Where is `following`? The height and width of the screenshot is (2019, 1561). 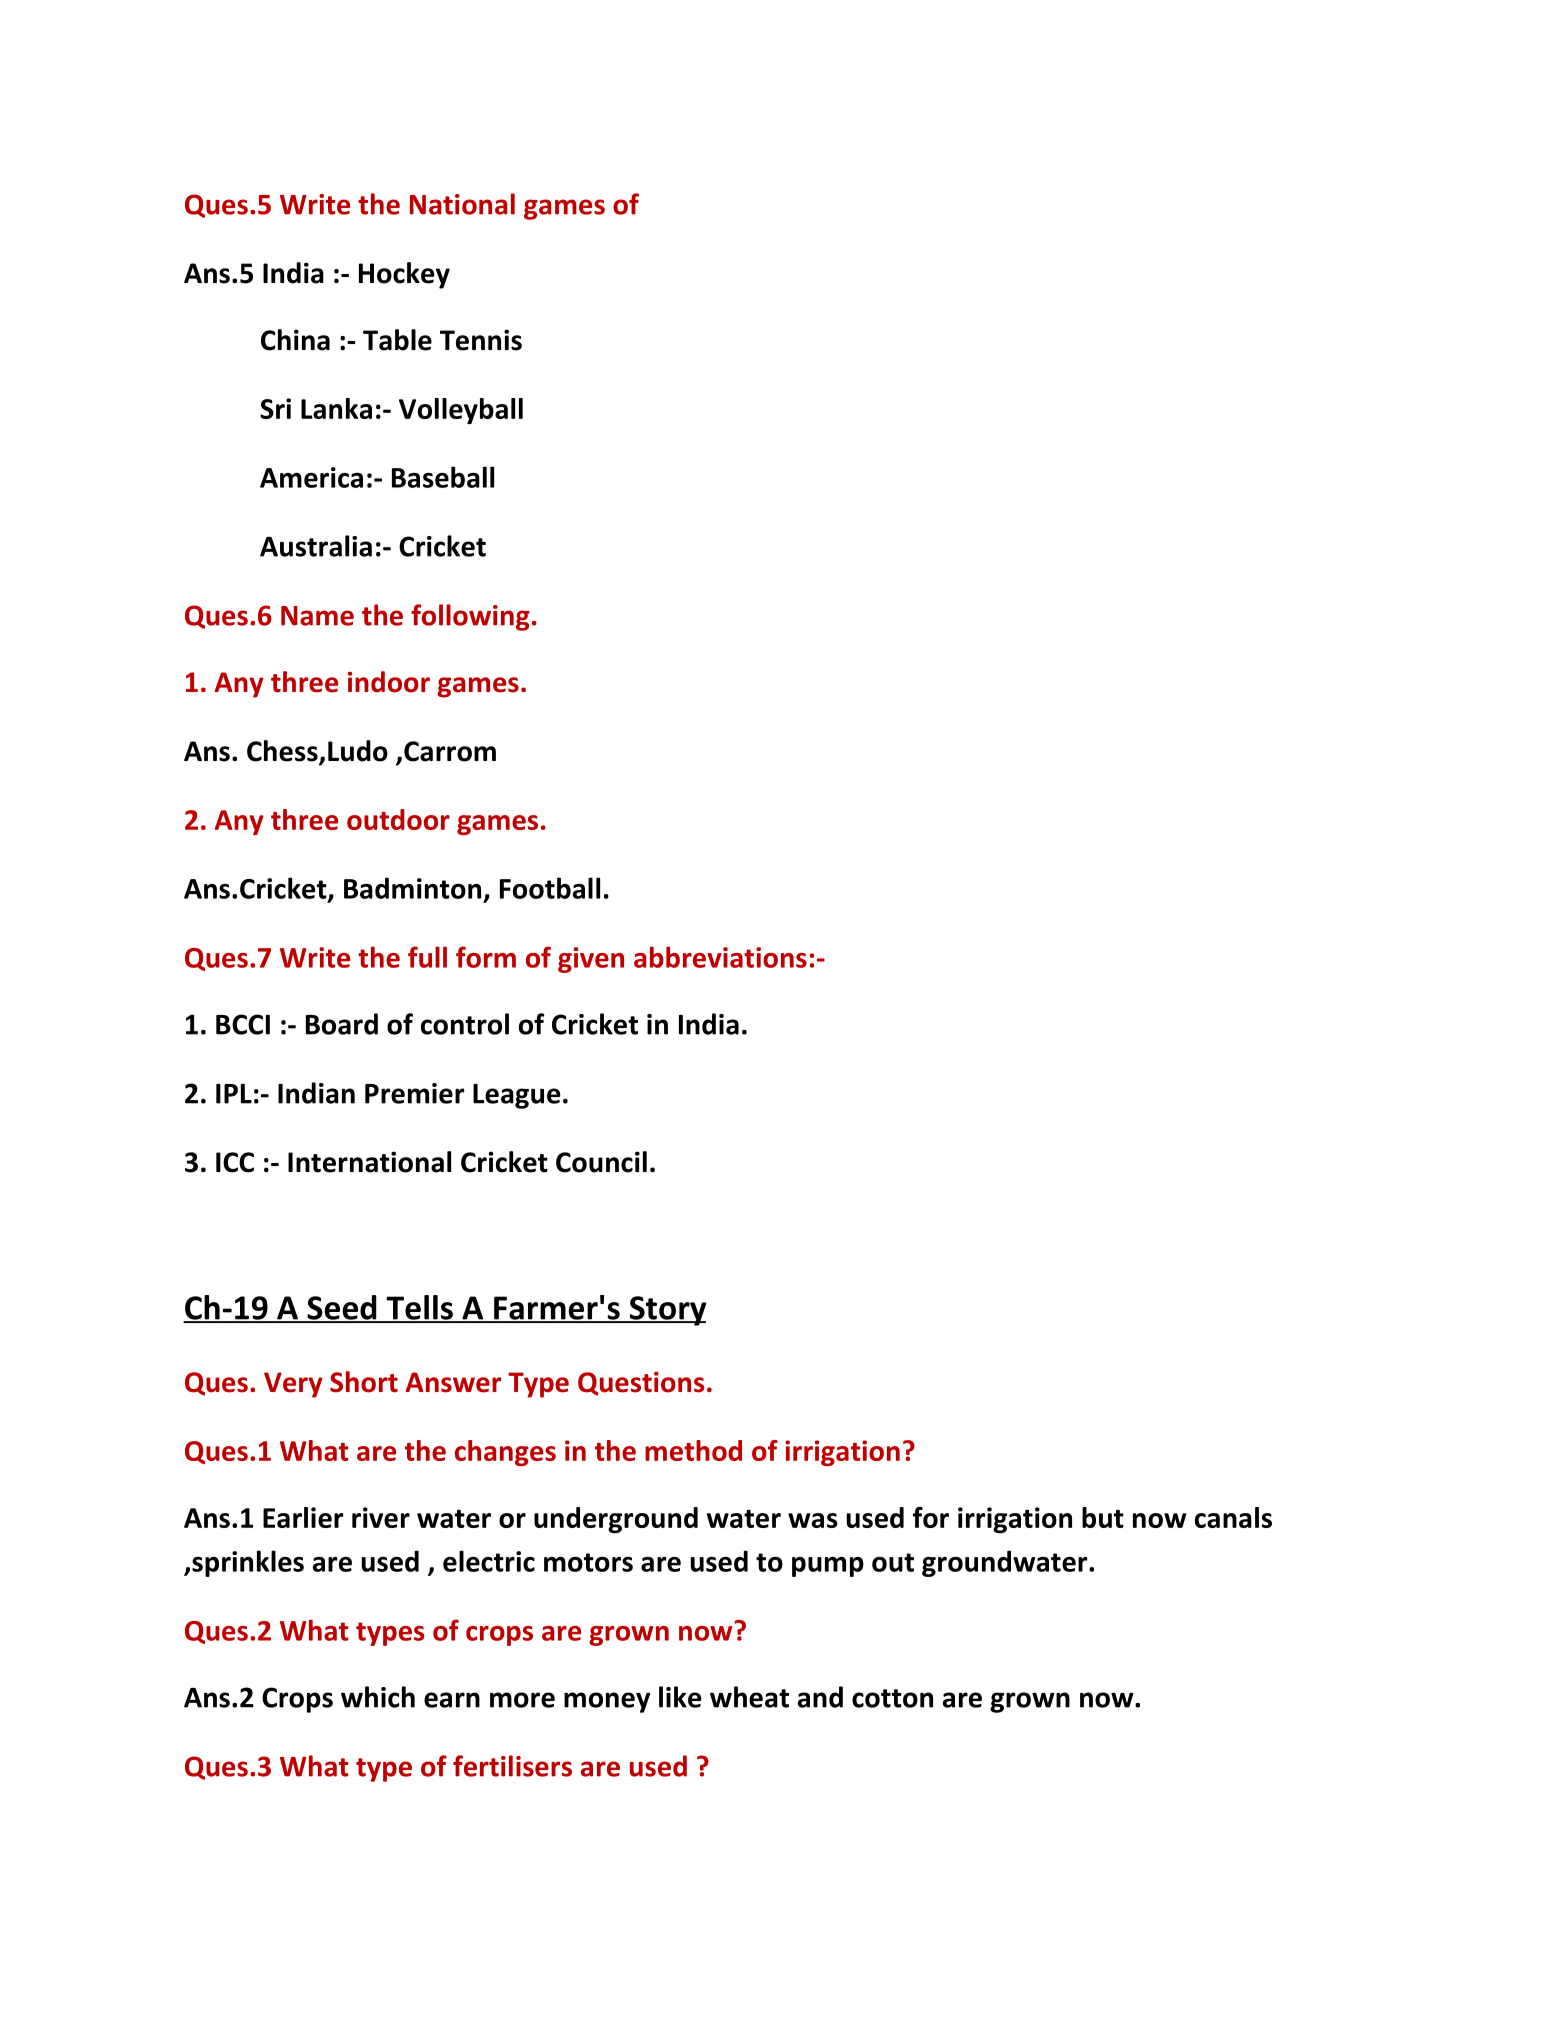 following is located at coordinates (470, 617).
